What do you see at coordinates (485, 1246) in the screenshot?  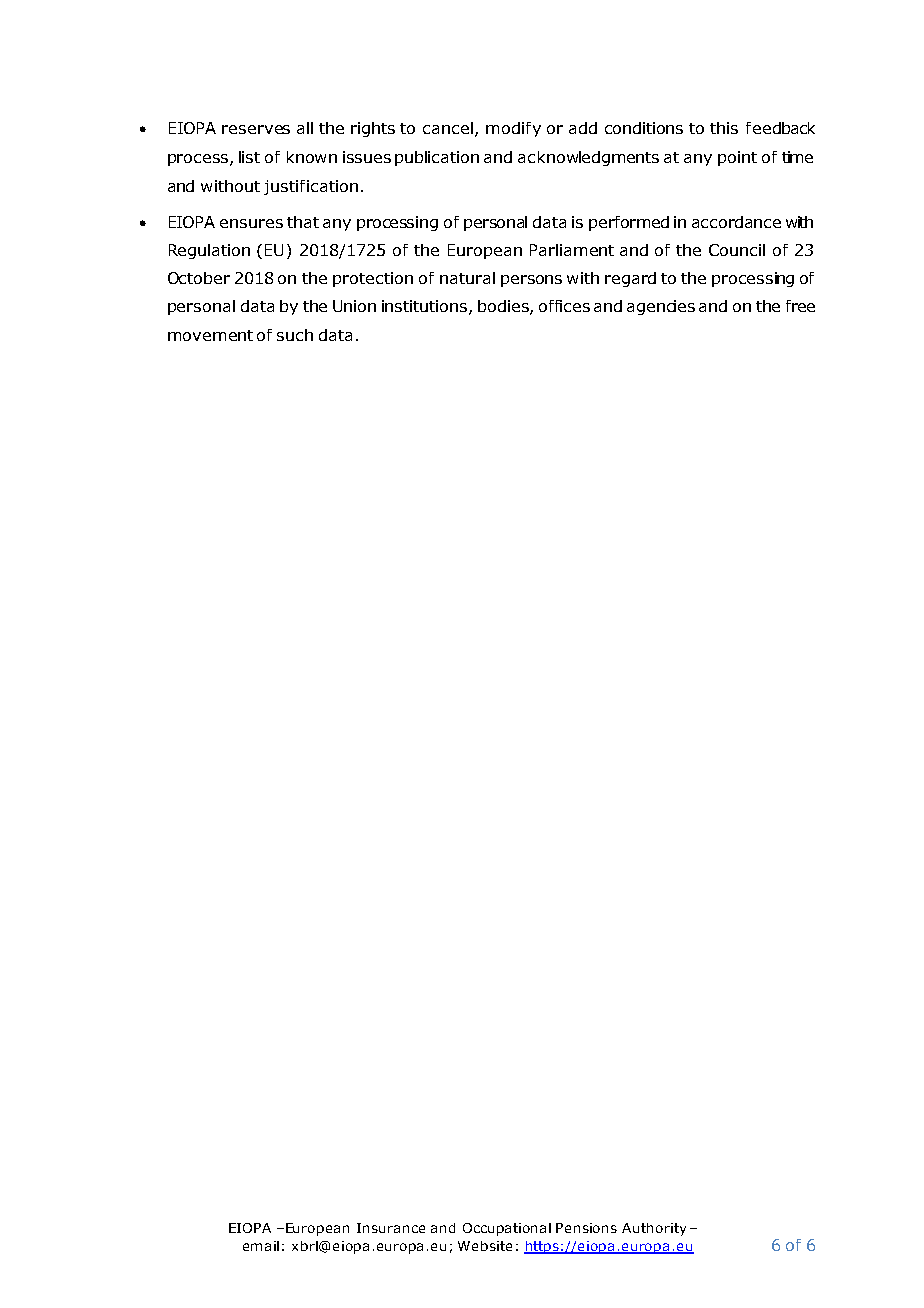 I see `Website` at bounding box center [485, 1246].
